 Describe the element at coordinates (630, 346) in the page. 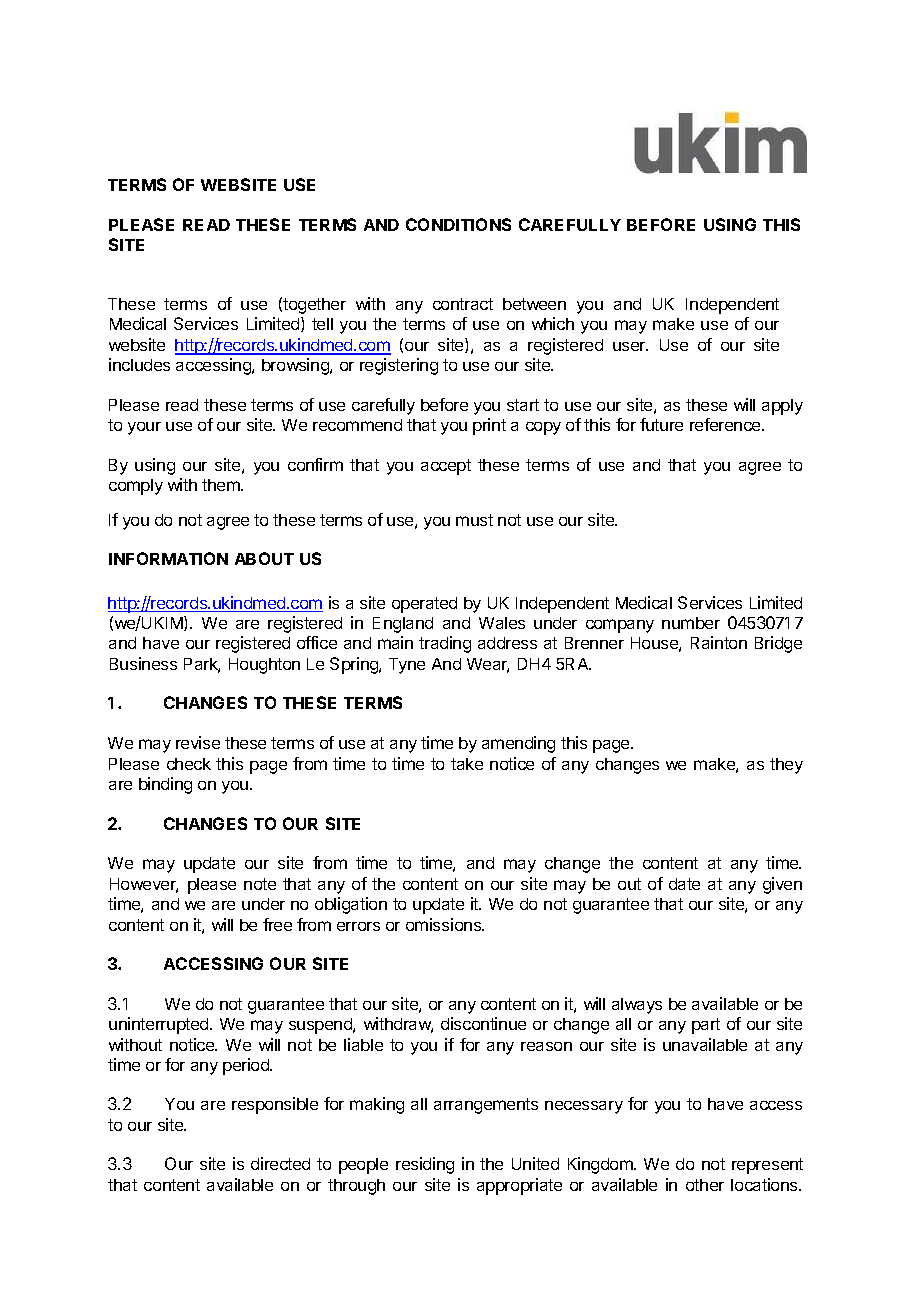

I see `user` at that location.
